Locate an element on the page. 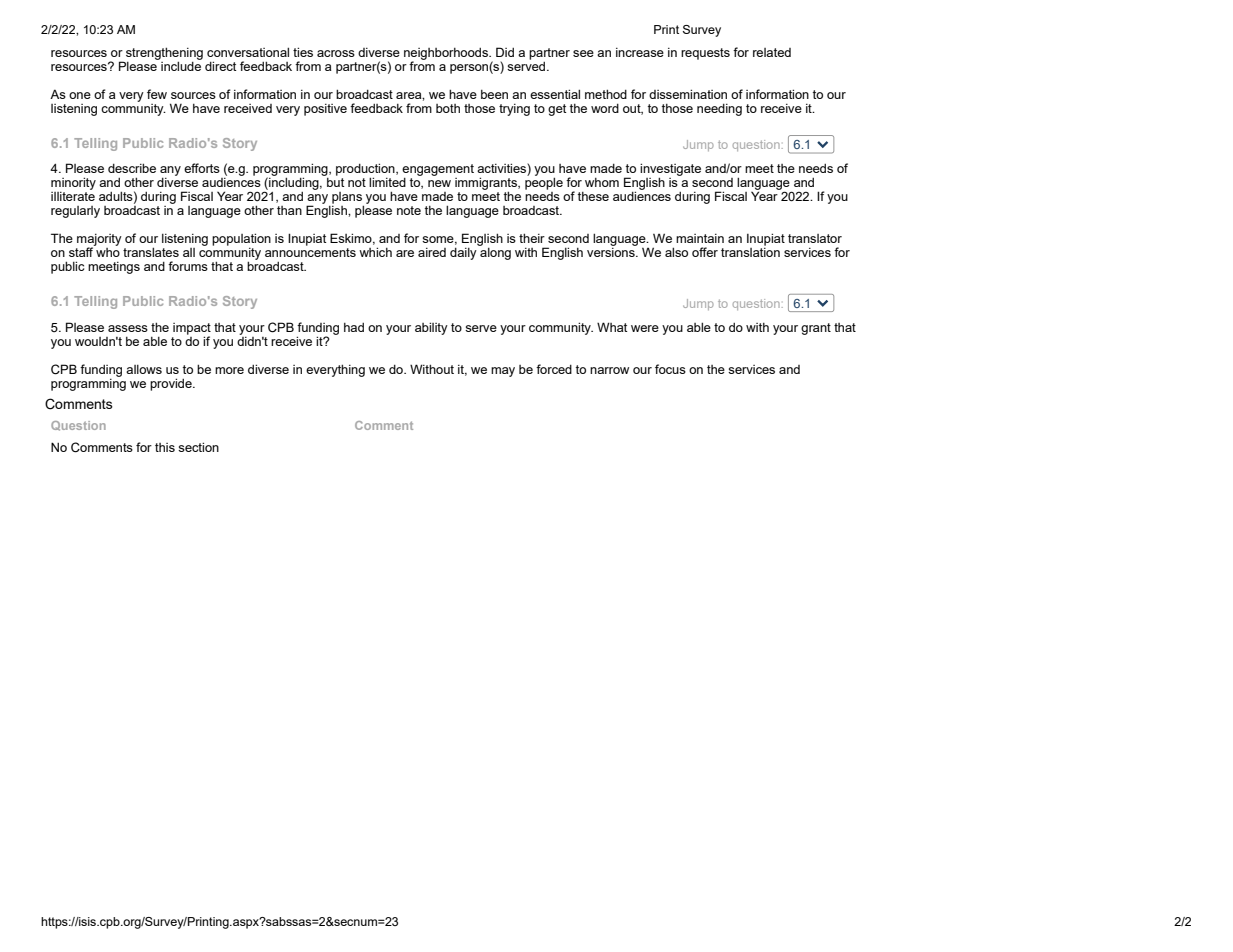 This page has height=952, width=1233. investigate is located at coordinates (670, 171).
